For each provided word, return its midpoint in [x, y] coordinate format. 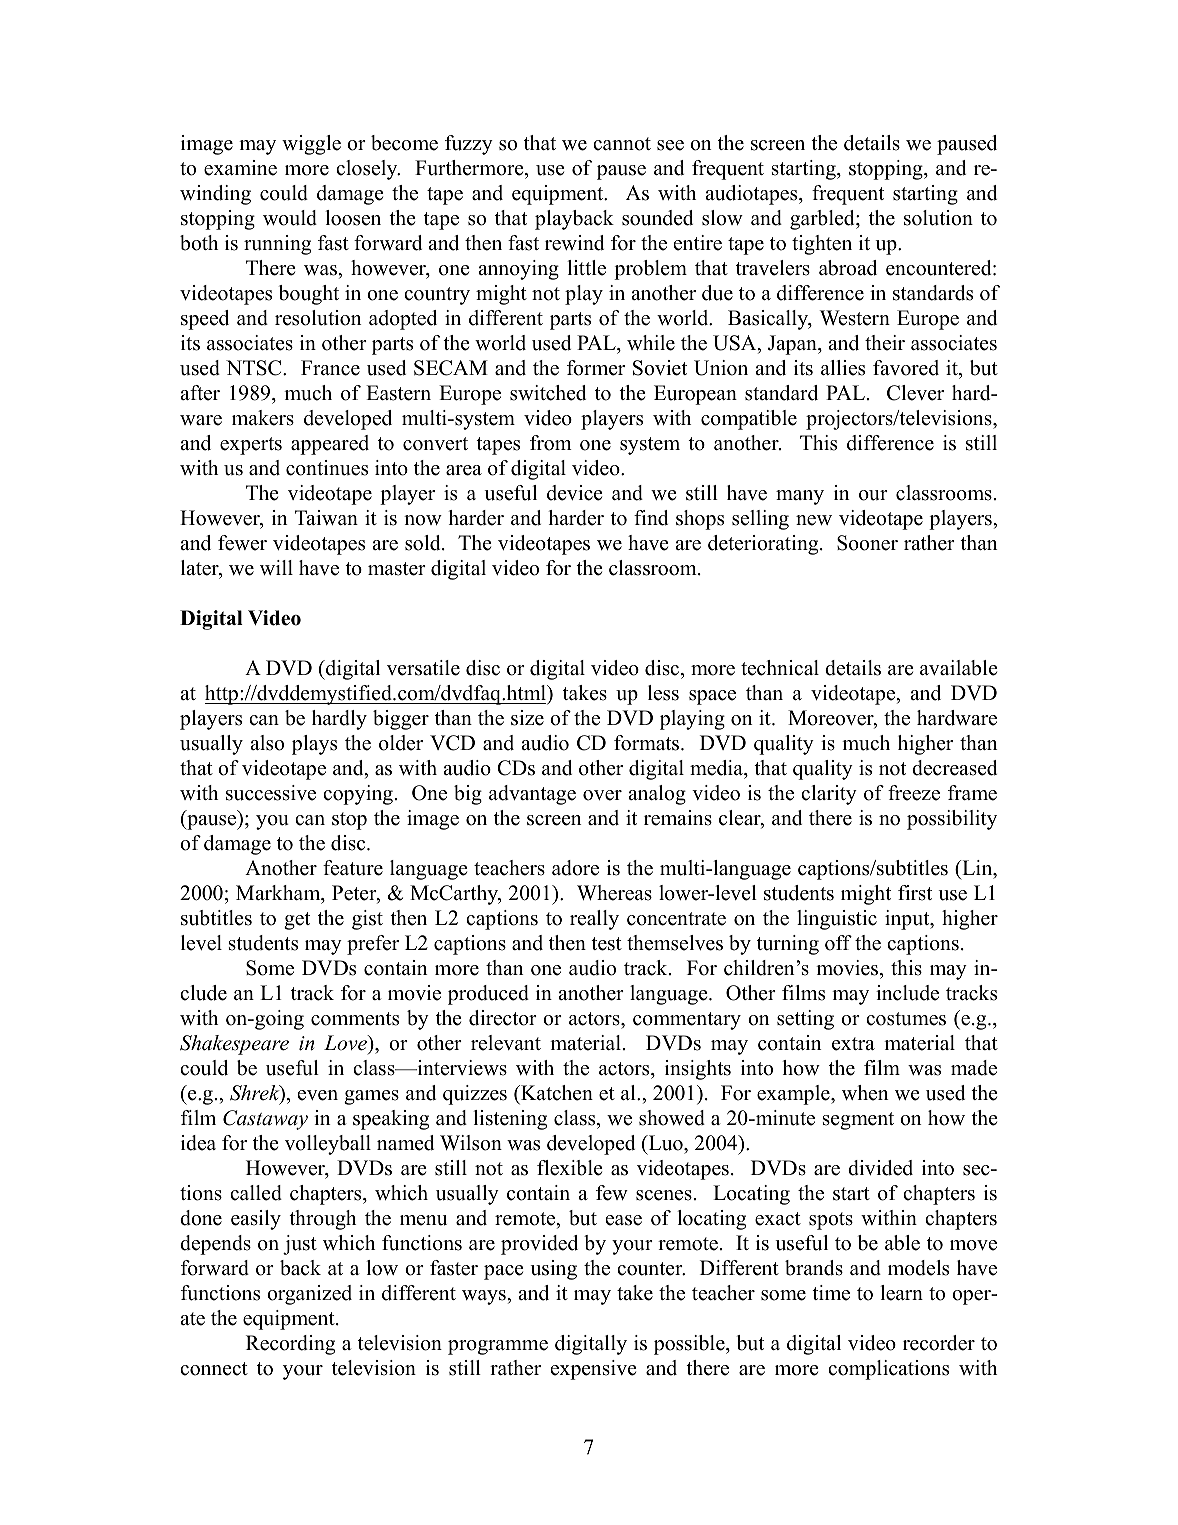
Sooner [867, 543]
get [297, 921]
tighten [822, 245]
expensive [594, 1370]
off [838, 943]
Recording [290, 1345]
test [606, 944]
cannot [622, 144]
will [276, 567]
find [651, 518]
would [290, 218]
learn [901, 1293]
